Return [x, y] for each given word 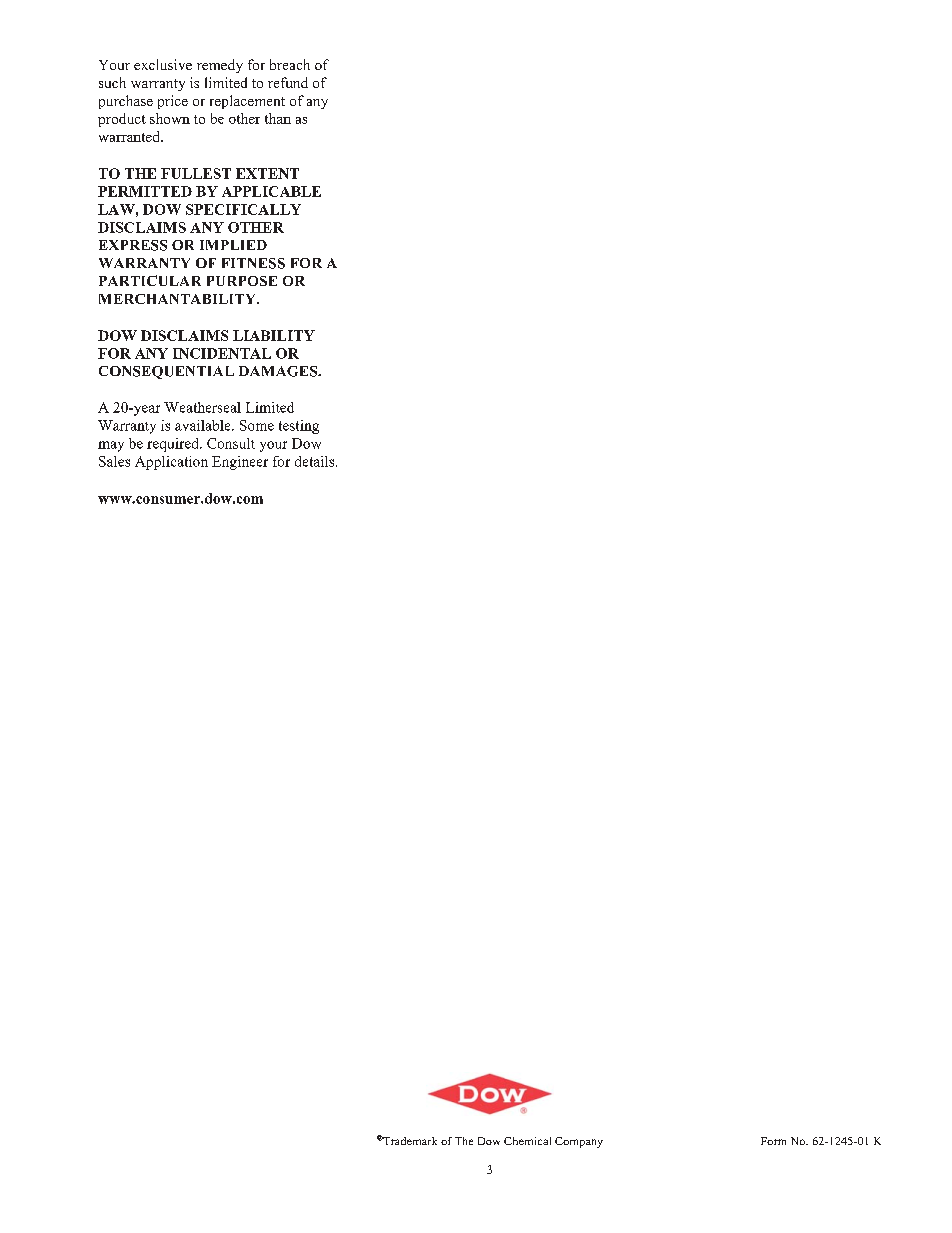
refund [288, 82]
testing [299, 427]
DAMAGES [279, 371]
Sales [114, 461]
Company [579, 1142]
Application [171, 463]
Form [773, 1141]
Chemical [527, 1141]
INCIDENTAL [222, 353]
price [173, 102]
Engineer [240, 463]
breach [290, 64]
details [316, 461]
